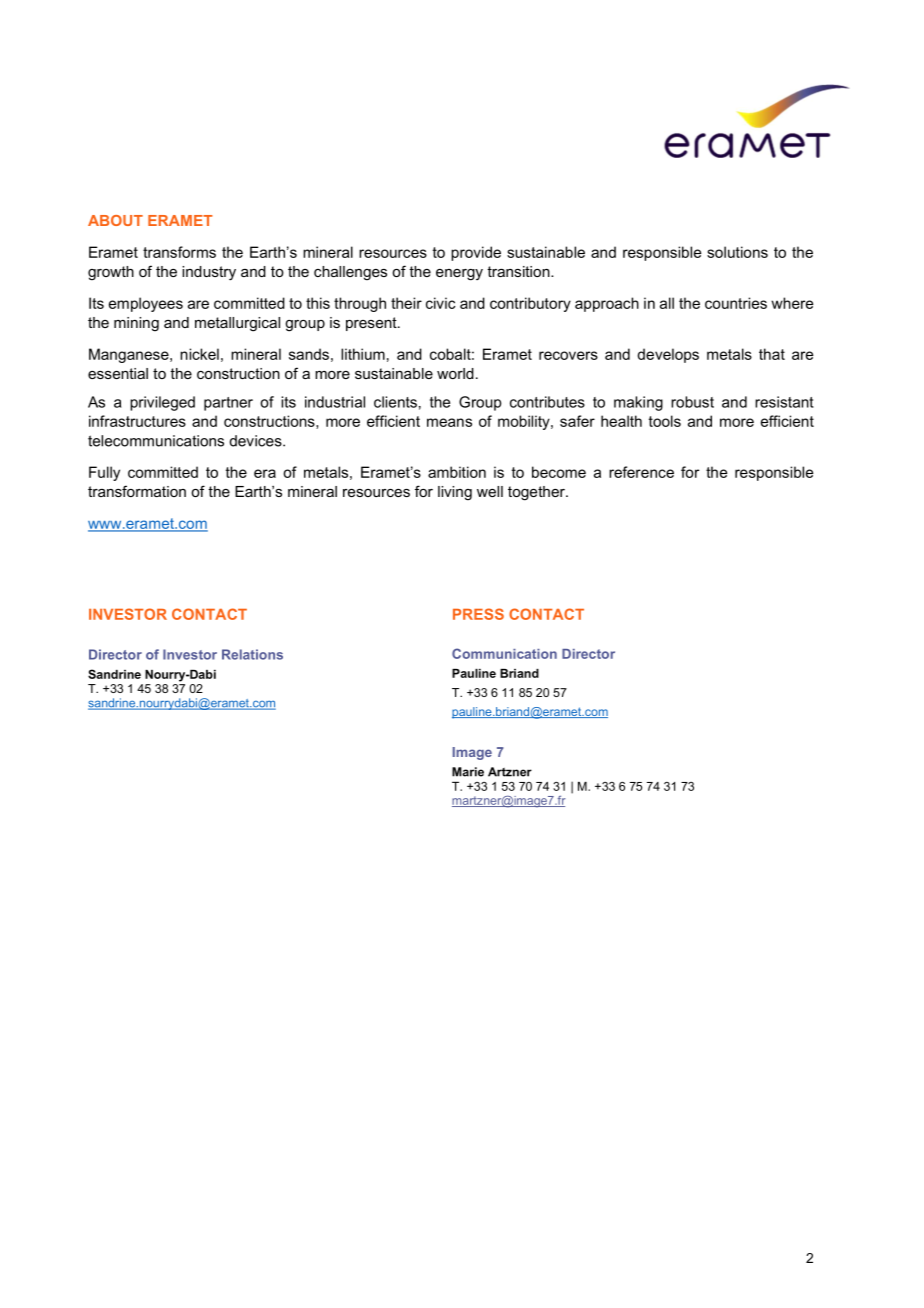 The image size is (924, 1308). I want to click on transformation, so click(137, 491).
